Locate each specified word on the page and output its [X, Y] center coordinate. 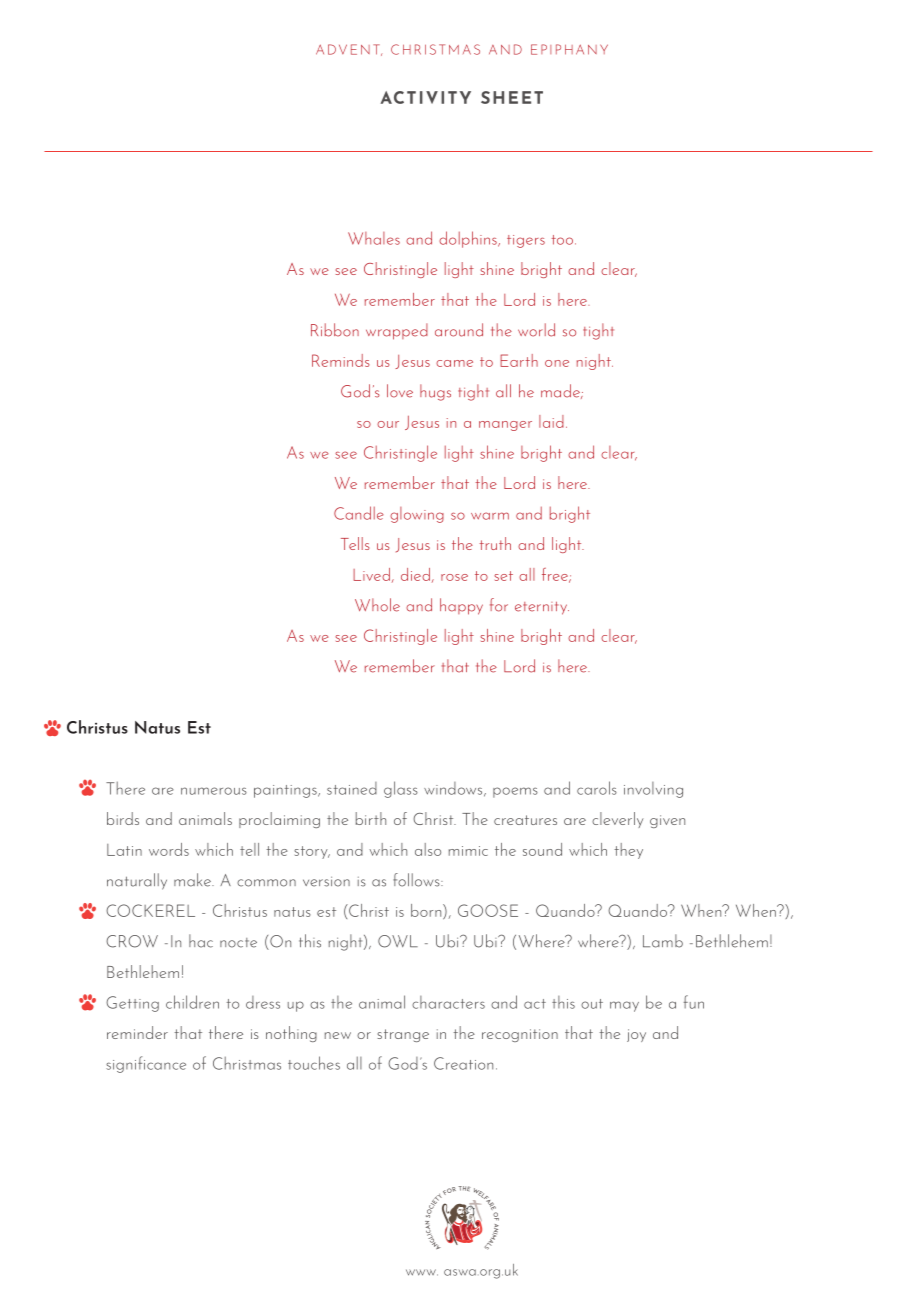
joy [636, 1035]
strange [403, 1035]
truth [495, 543]
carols [597, 788]
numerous [214, 791]
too [562, 240]
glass [401, 789]
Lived [371, 574]
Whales [374, 238]
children [192, 1002]
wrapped [397, 331]
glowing [417, 515]
